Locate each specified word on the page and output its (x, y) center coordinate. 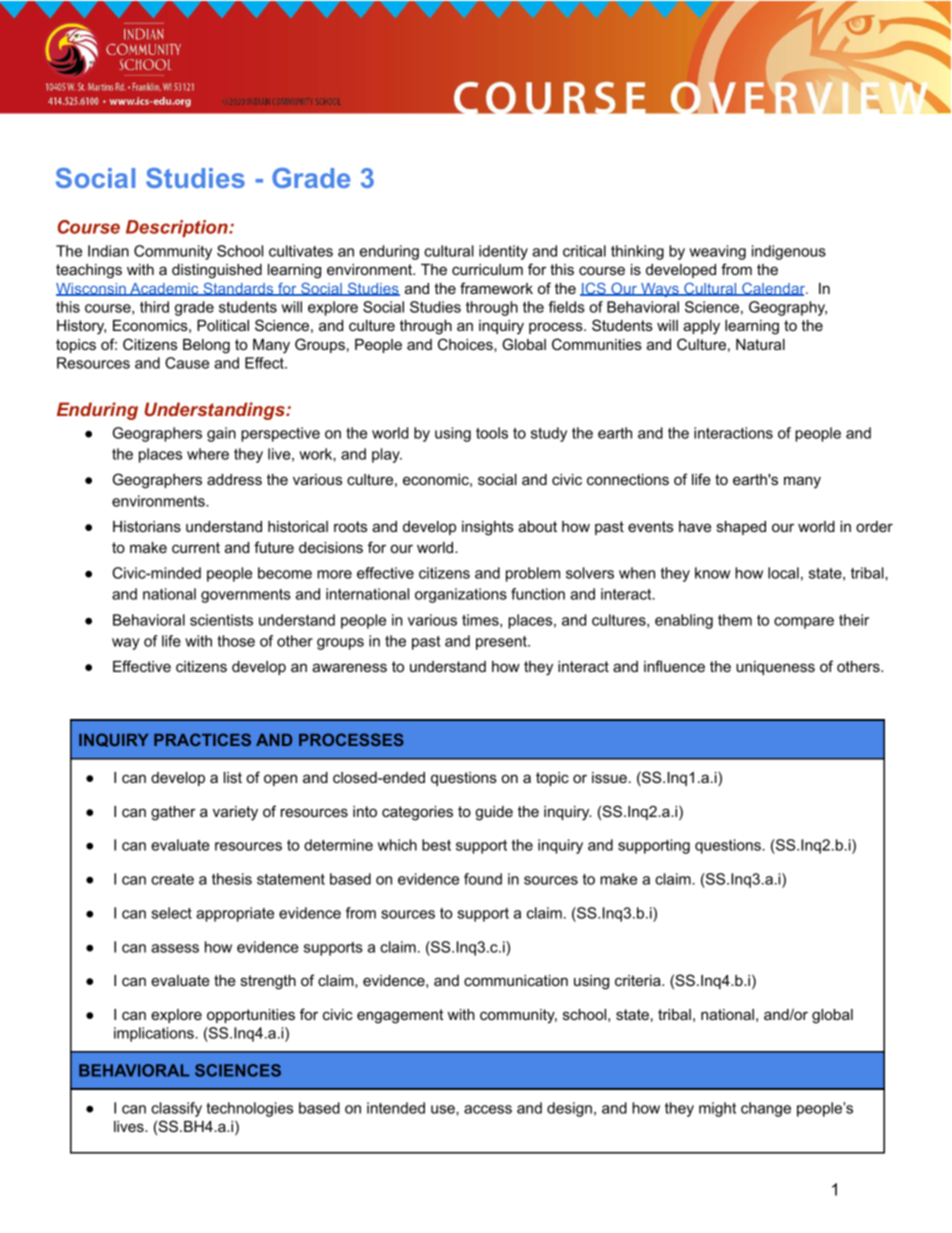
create (172, 879)
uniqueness (775, 668)
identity (503, 252)
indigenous (789, 252)
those (236, 641)
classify (176, 1109)
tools (492, 433)
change (766, 1109)
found (483, 879)
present (502, 643)
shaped (741, 528)
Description (178, 228)
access (488, 1109)
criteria (639, 980)
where (208, 454)
